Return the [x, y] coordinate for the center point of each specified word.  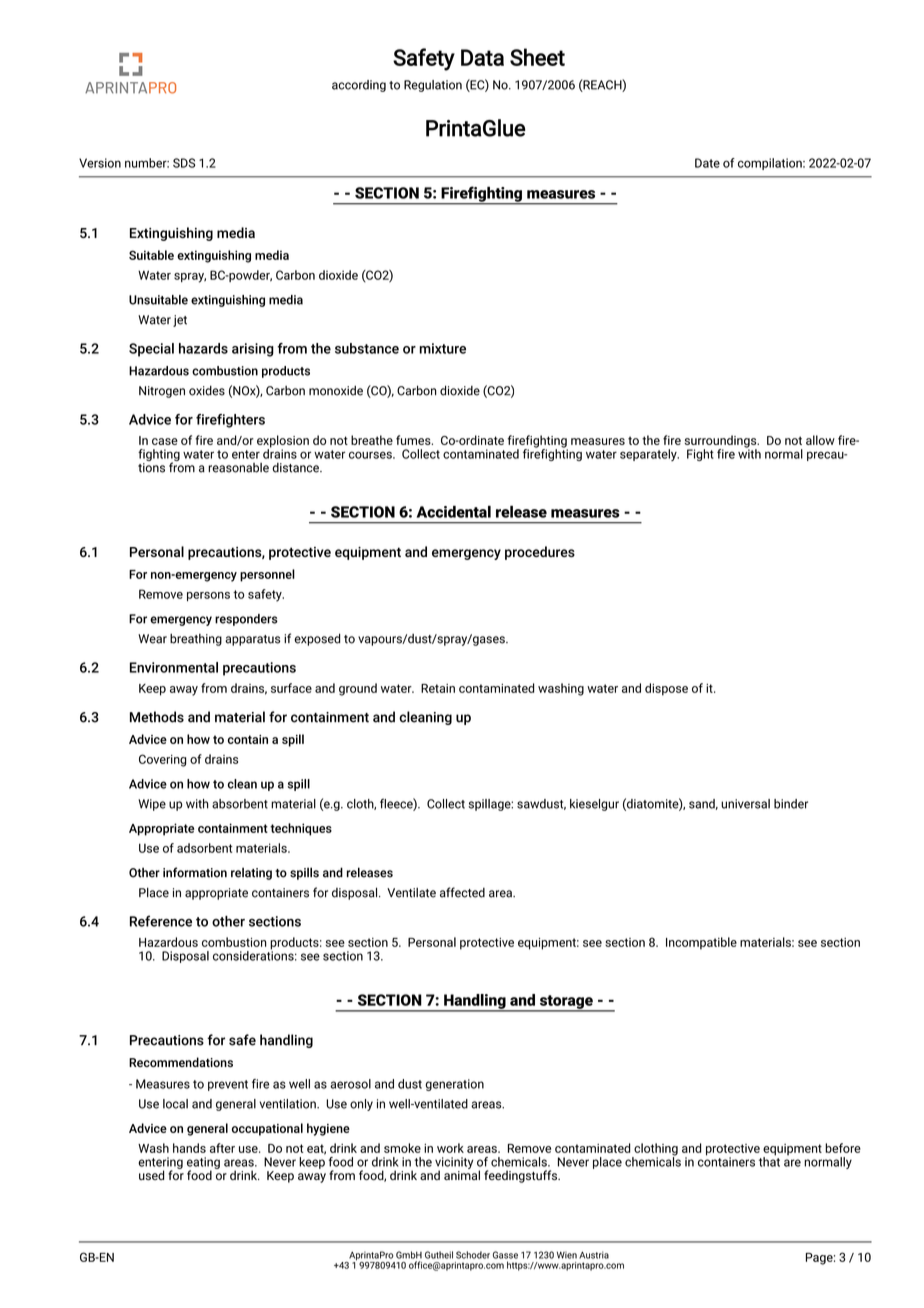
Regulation [433, 86]
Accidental [454, 511]
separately [649, 455]
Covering [162, 760]
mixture [442, 348]
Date [707, 163]
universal [745, 804]
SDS [184, 163]
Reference [161, 921]
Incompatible [701, 943]
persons [208, 596]
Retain [438, 688]
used [151, 1175]
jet [180, 321]
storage [566, 1003]
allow [820, 440]
